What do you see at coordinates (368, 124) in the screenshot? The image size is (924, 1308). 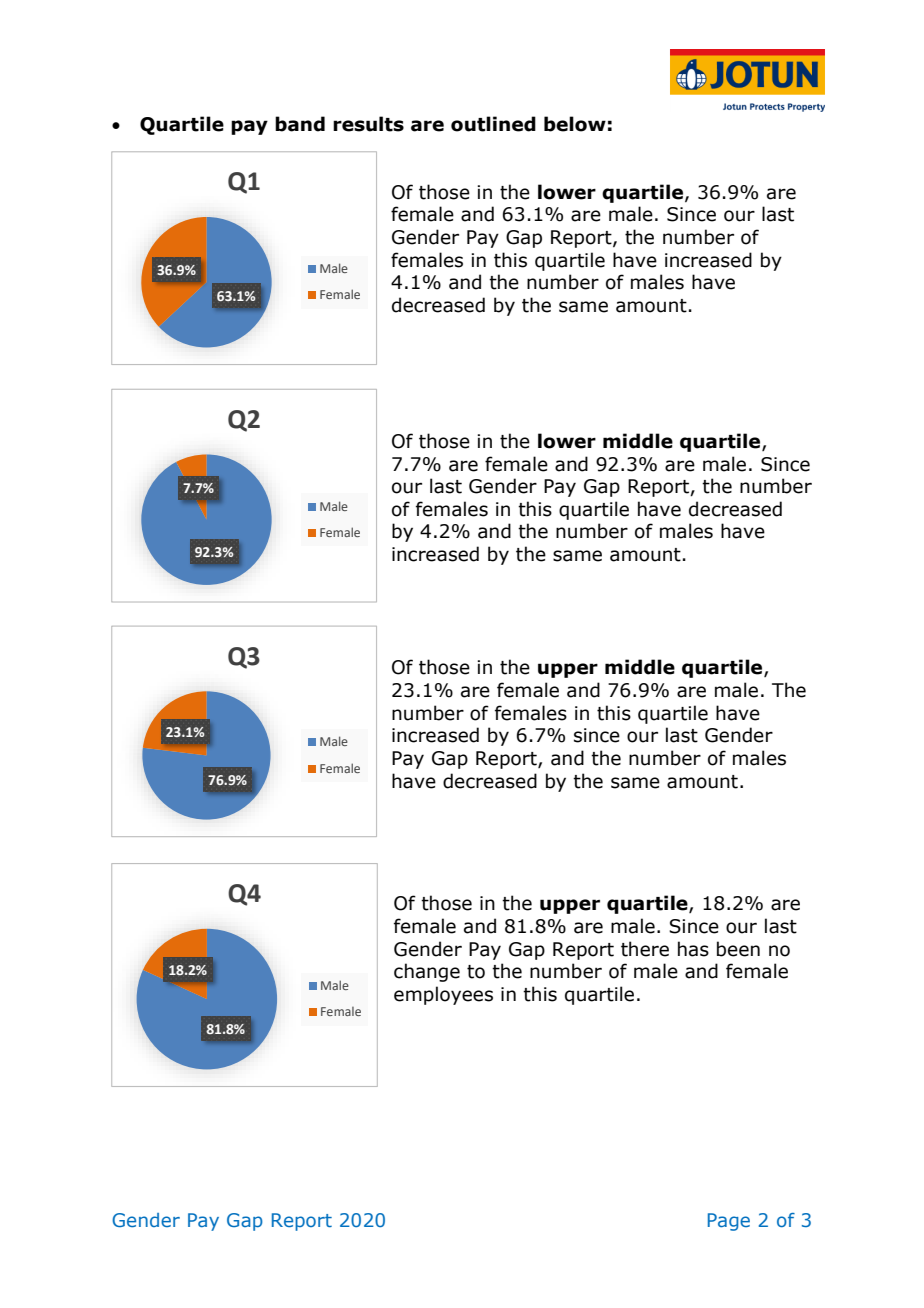 I see `results` at bounding box center [368, 124].
